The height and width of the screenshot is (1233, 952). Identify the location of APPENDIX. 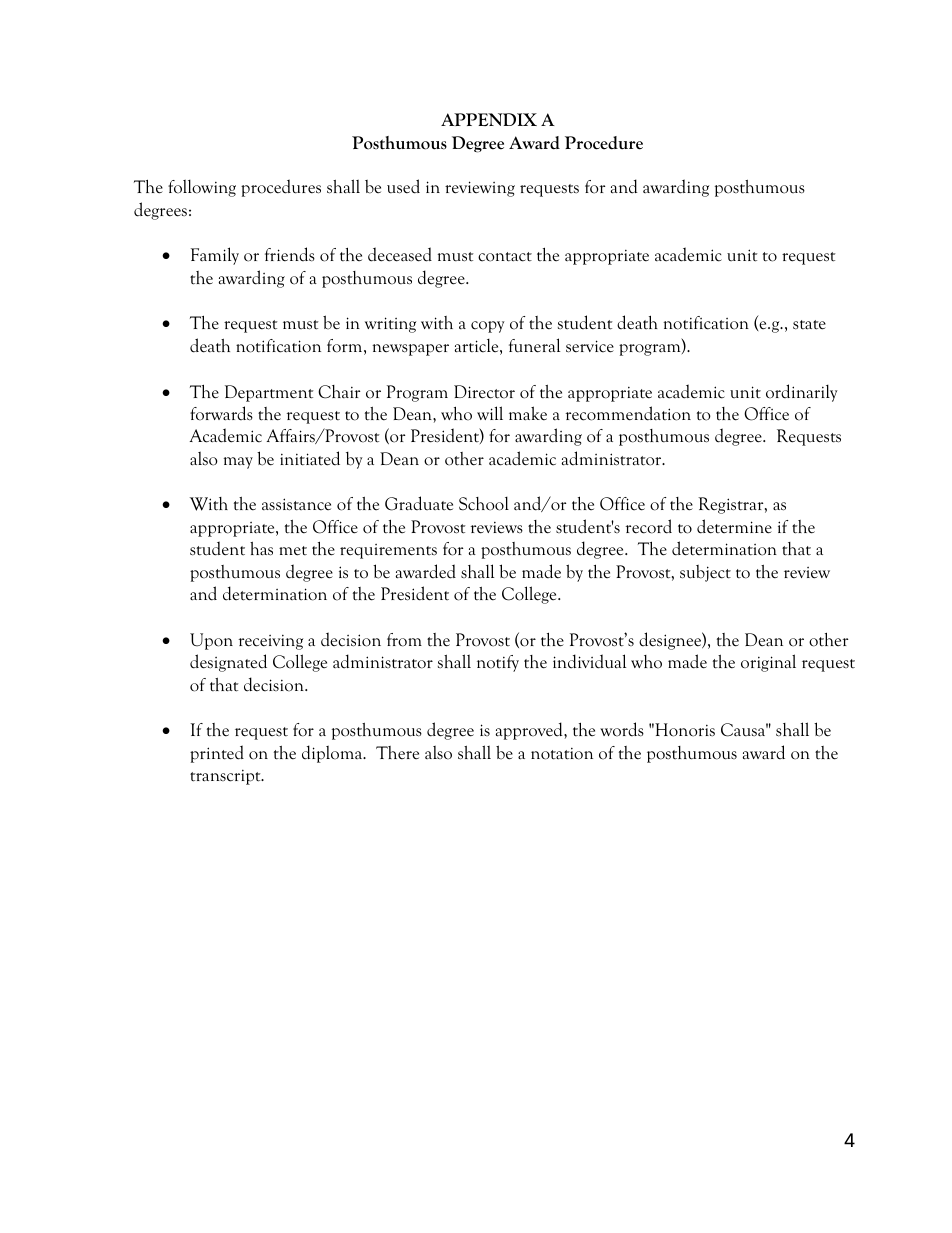
(489, 119).
